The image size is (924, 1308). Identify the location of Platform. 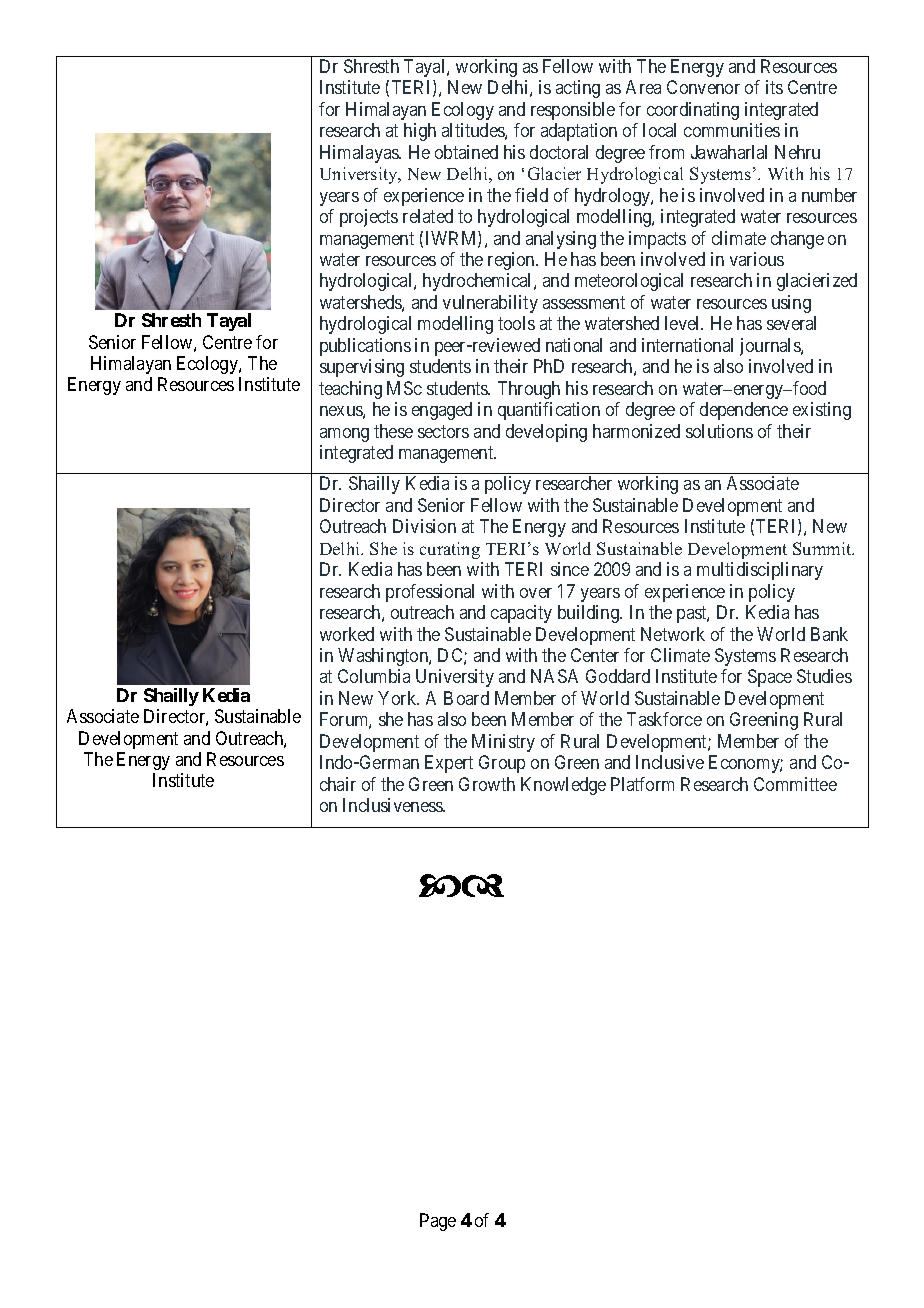
(642, 784).
